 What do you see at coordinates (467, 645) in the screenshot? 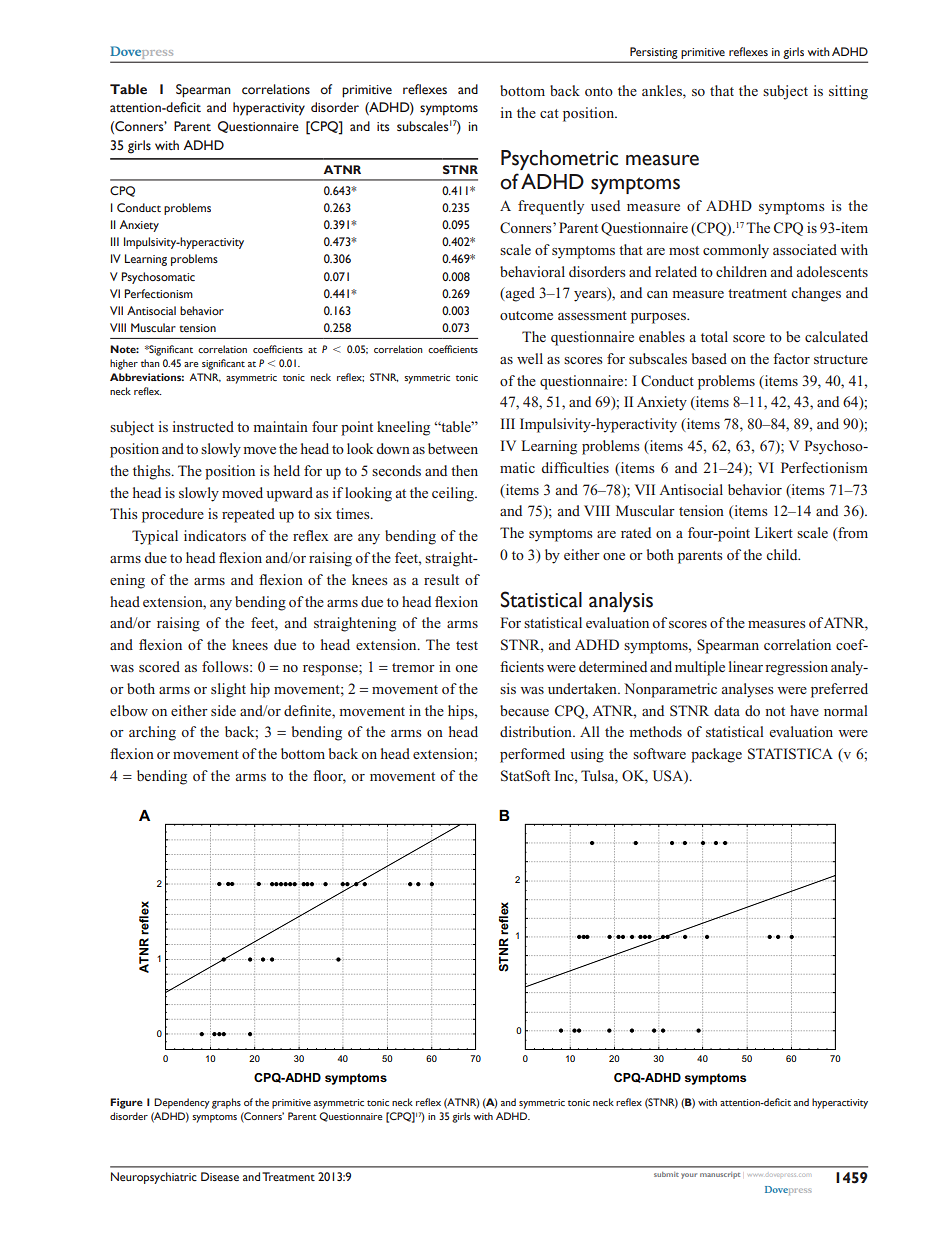
I see `test` at bounding box center [467, 645].
